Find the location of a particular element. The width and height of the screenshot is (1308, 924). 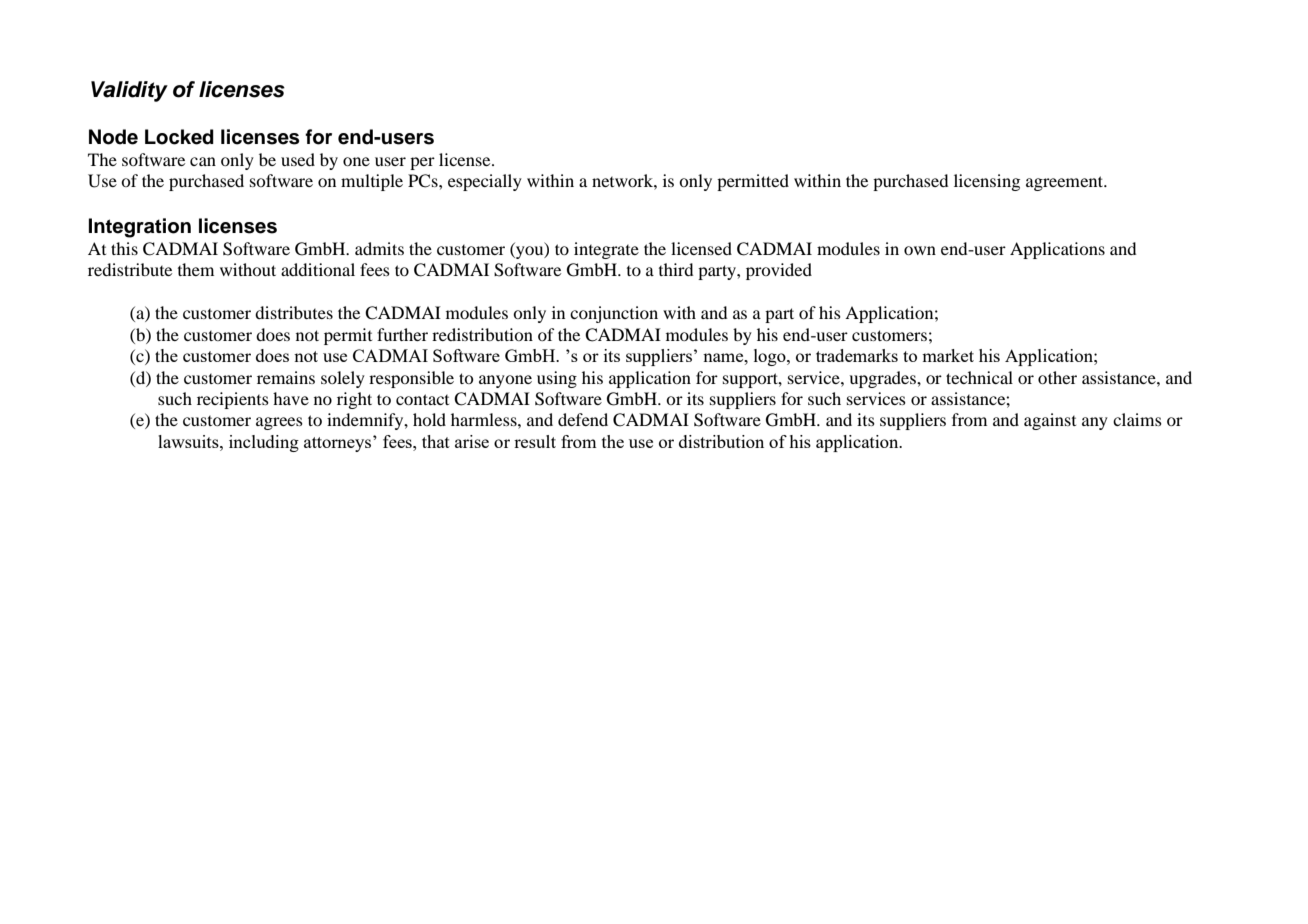

result is located at coordinates (535, 441).
